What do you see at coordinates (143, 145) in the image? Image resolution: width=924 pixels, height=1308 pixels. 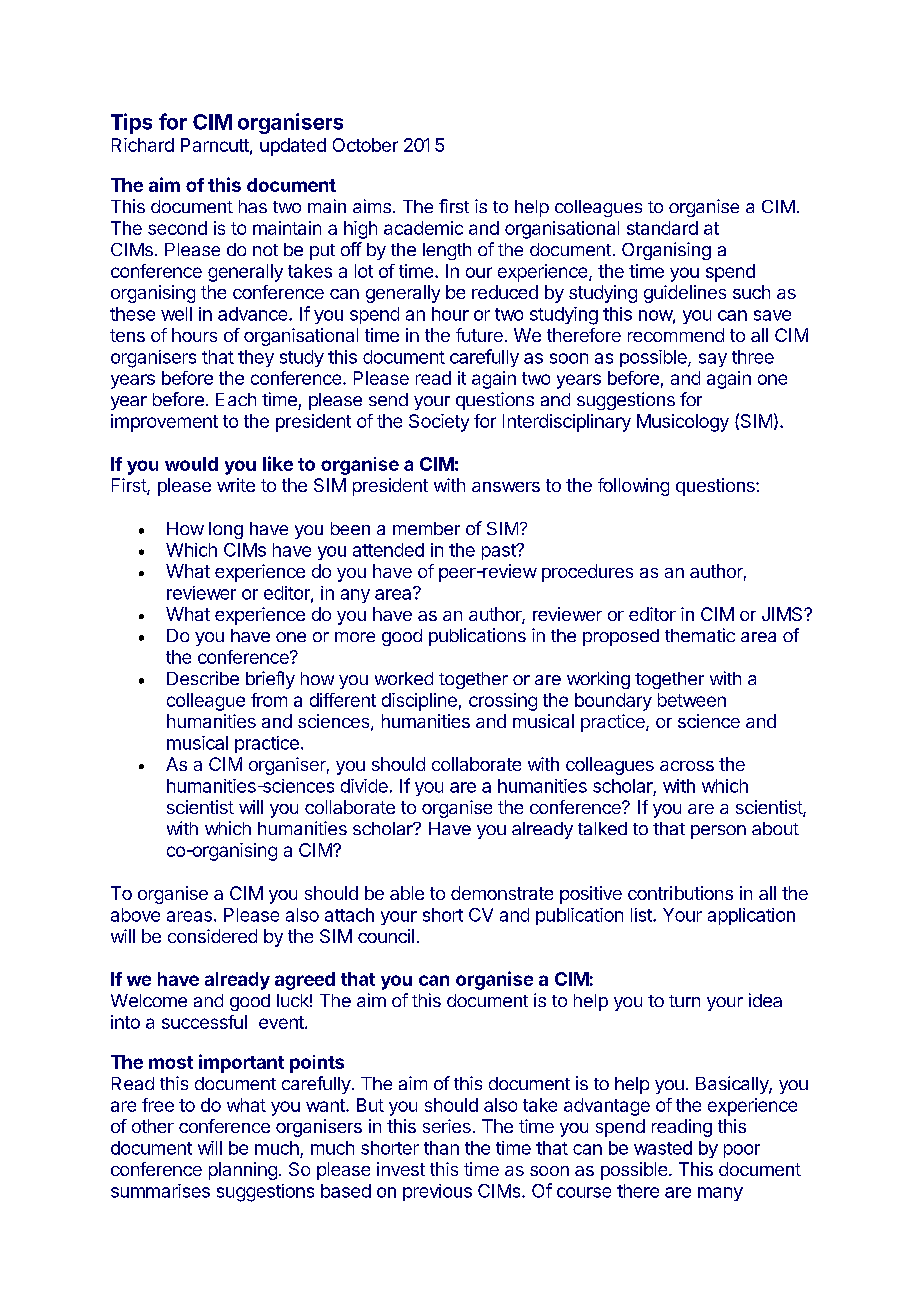 I see `Richard` at bounding box center [143, 145].
